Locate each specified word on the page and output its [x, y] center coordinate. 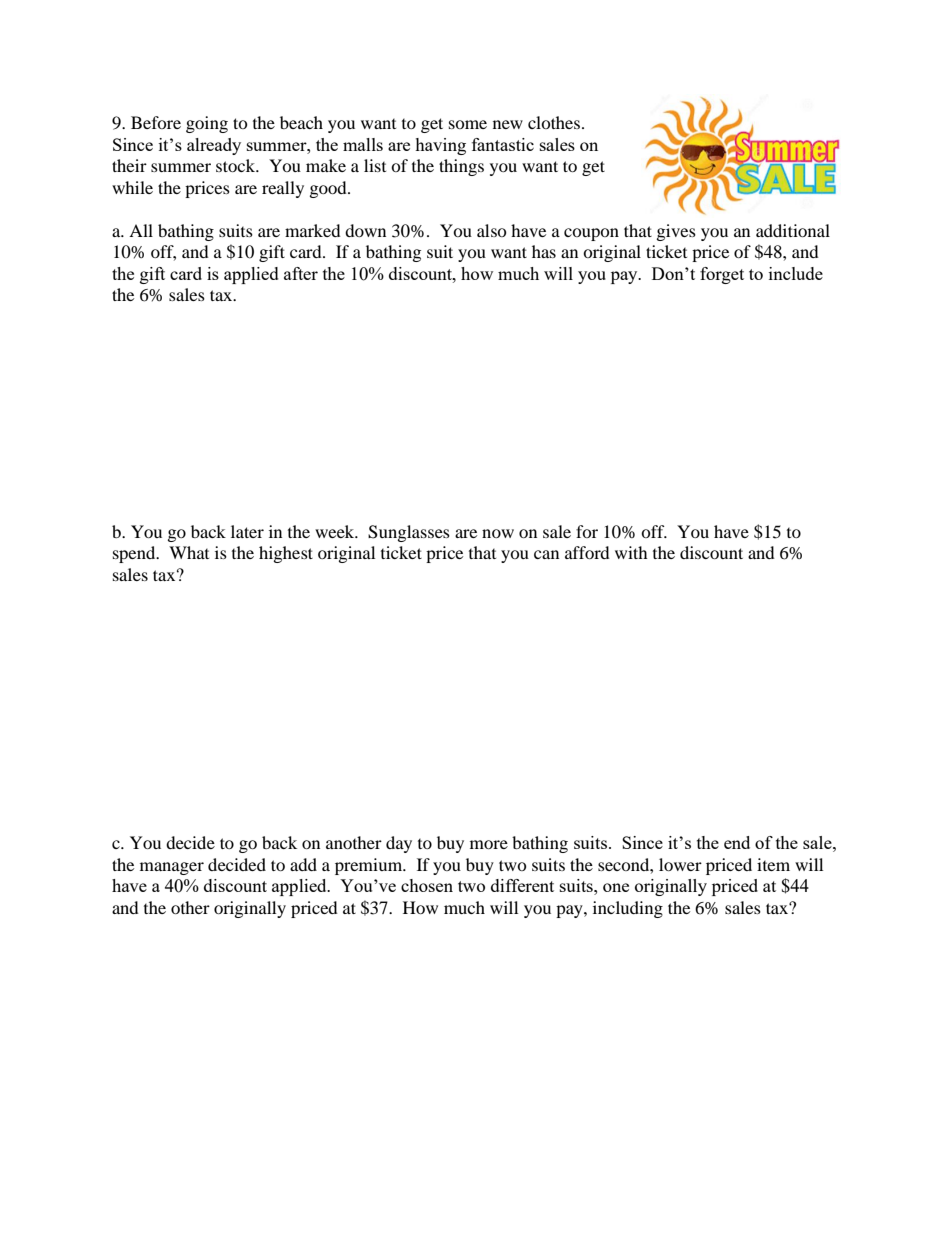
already [214, 146]
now [498, 533]
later [247, 531]
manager [172, 868]
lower [680, 864]
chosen [427, 885]
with [631, 552]
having [440, 146]
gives [676, 232]
